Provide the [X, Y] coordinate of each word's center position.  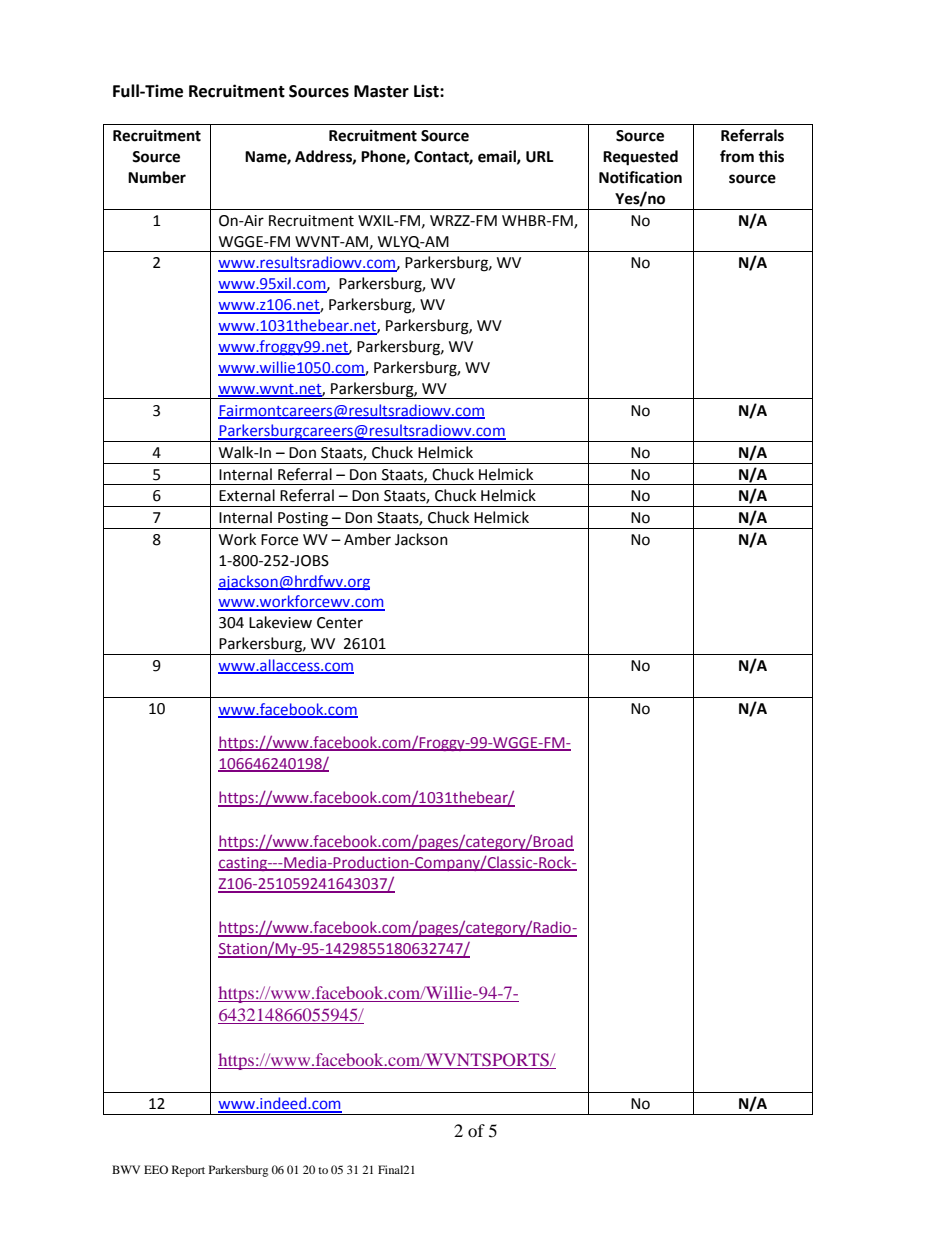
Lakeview [280, 622]
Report [188, 1171]
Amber [367, 539]
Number [157, 177]
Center [340, 623]
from [737, 156]
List [427, 91]
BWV [126, 1169]
